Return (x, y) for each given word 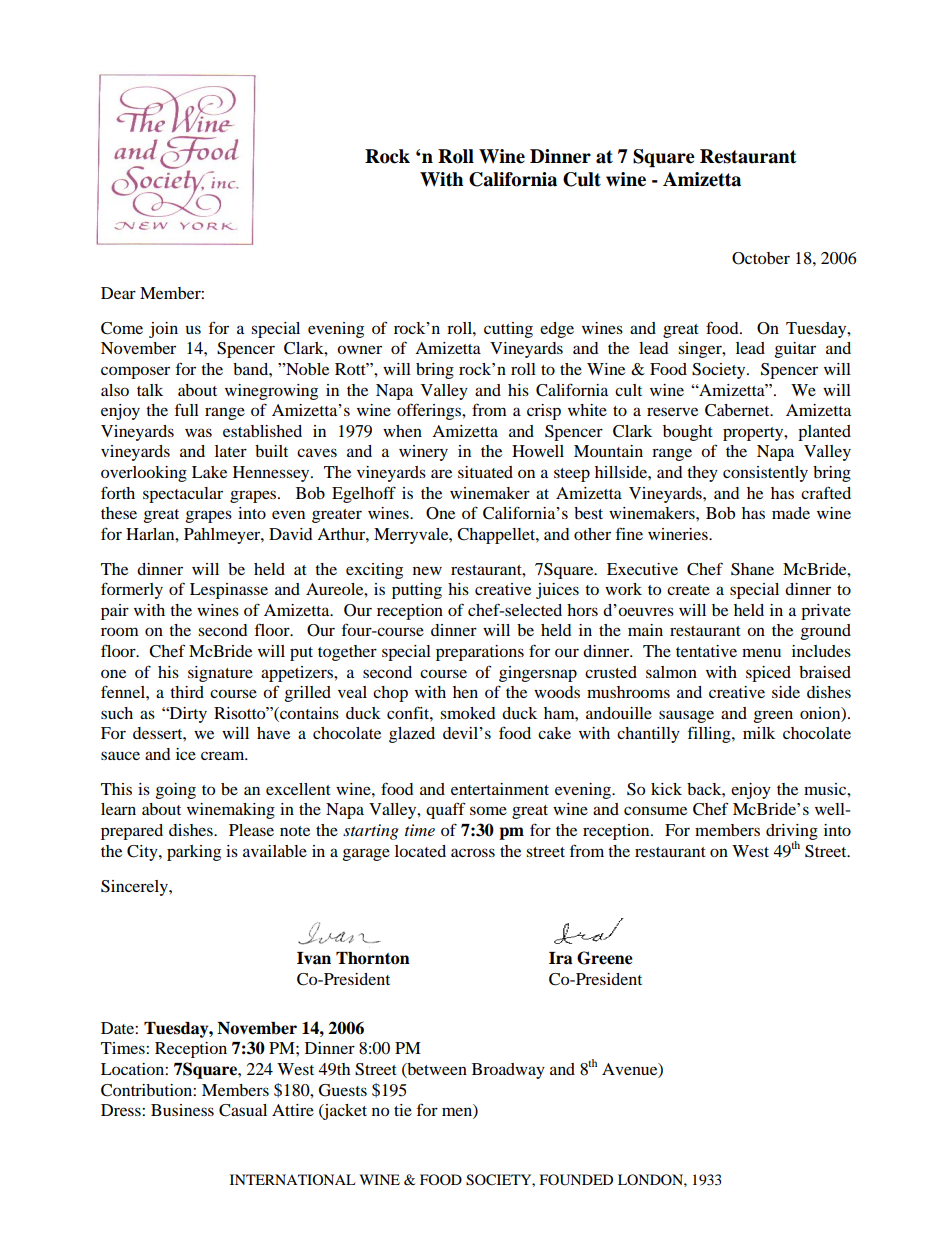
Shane (752, 569)
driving (792, 833)
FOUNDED (576, 1180)
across (473, 852)
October (761, 258)
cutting (508, 330)
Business (182, 1110)
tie (403, 1110)
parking (194, 853)
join (163, 330)
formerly (132, 590)
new (427, 570)
